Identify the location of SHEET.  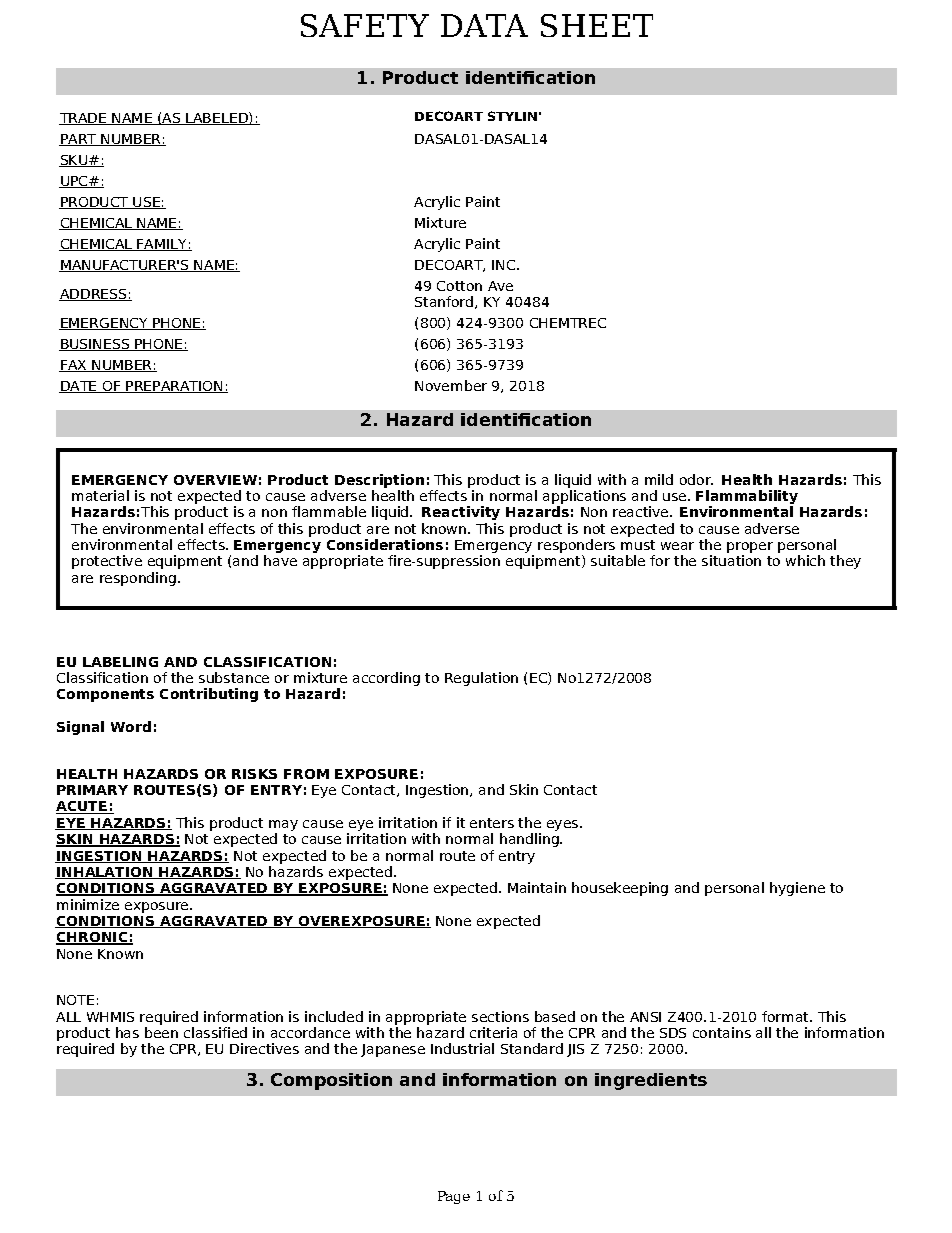
(597, 25).
